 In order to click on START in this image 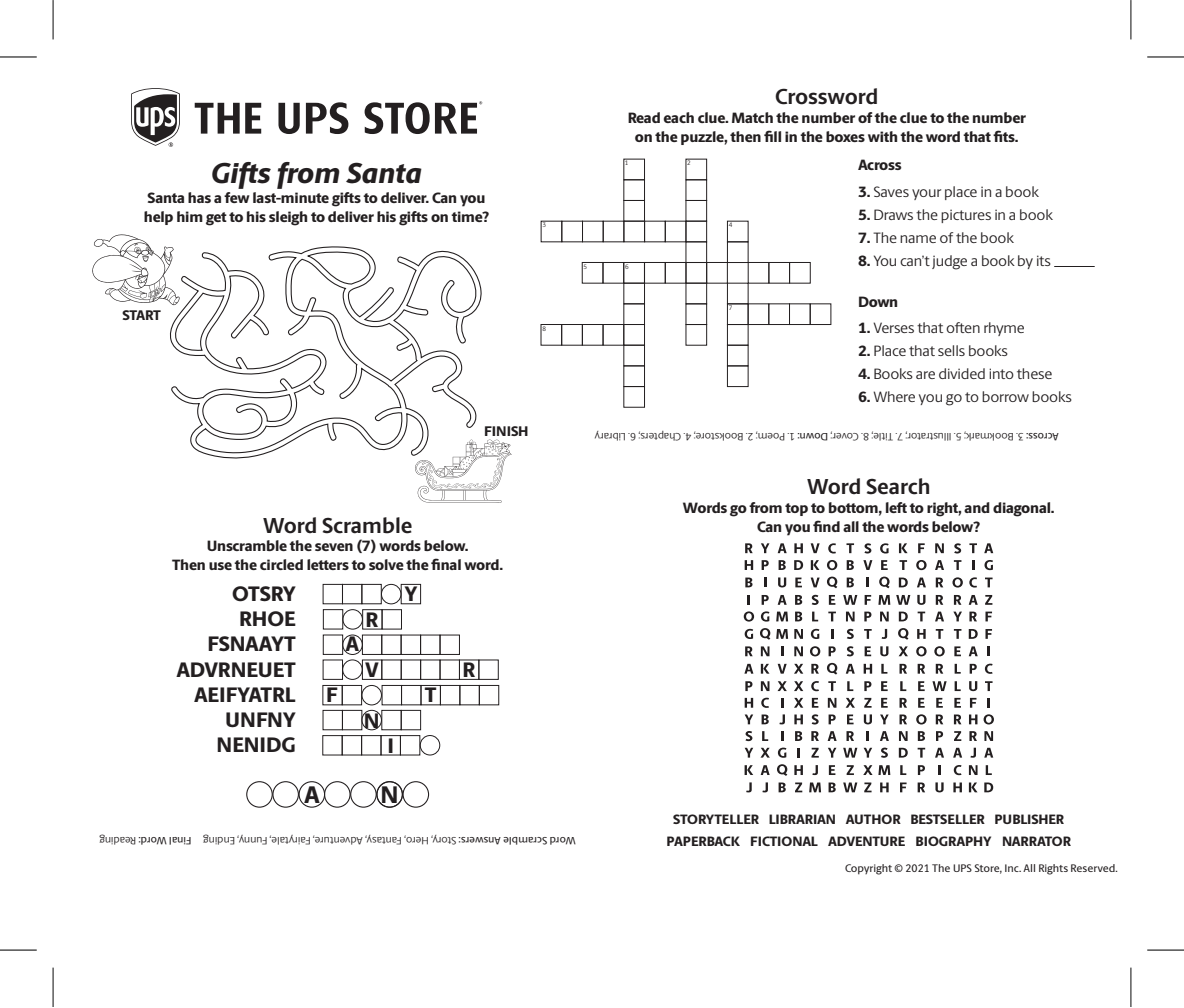, I will do `click(141, 315)`.
